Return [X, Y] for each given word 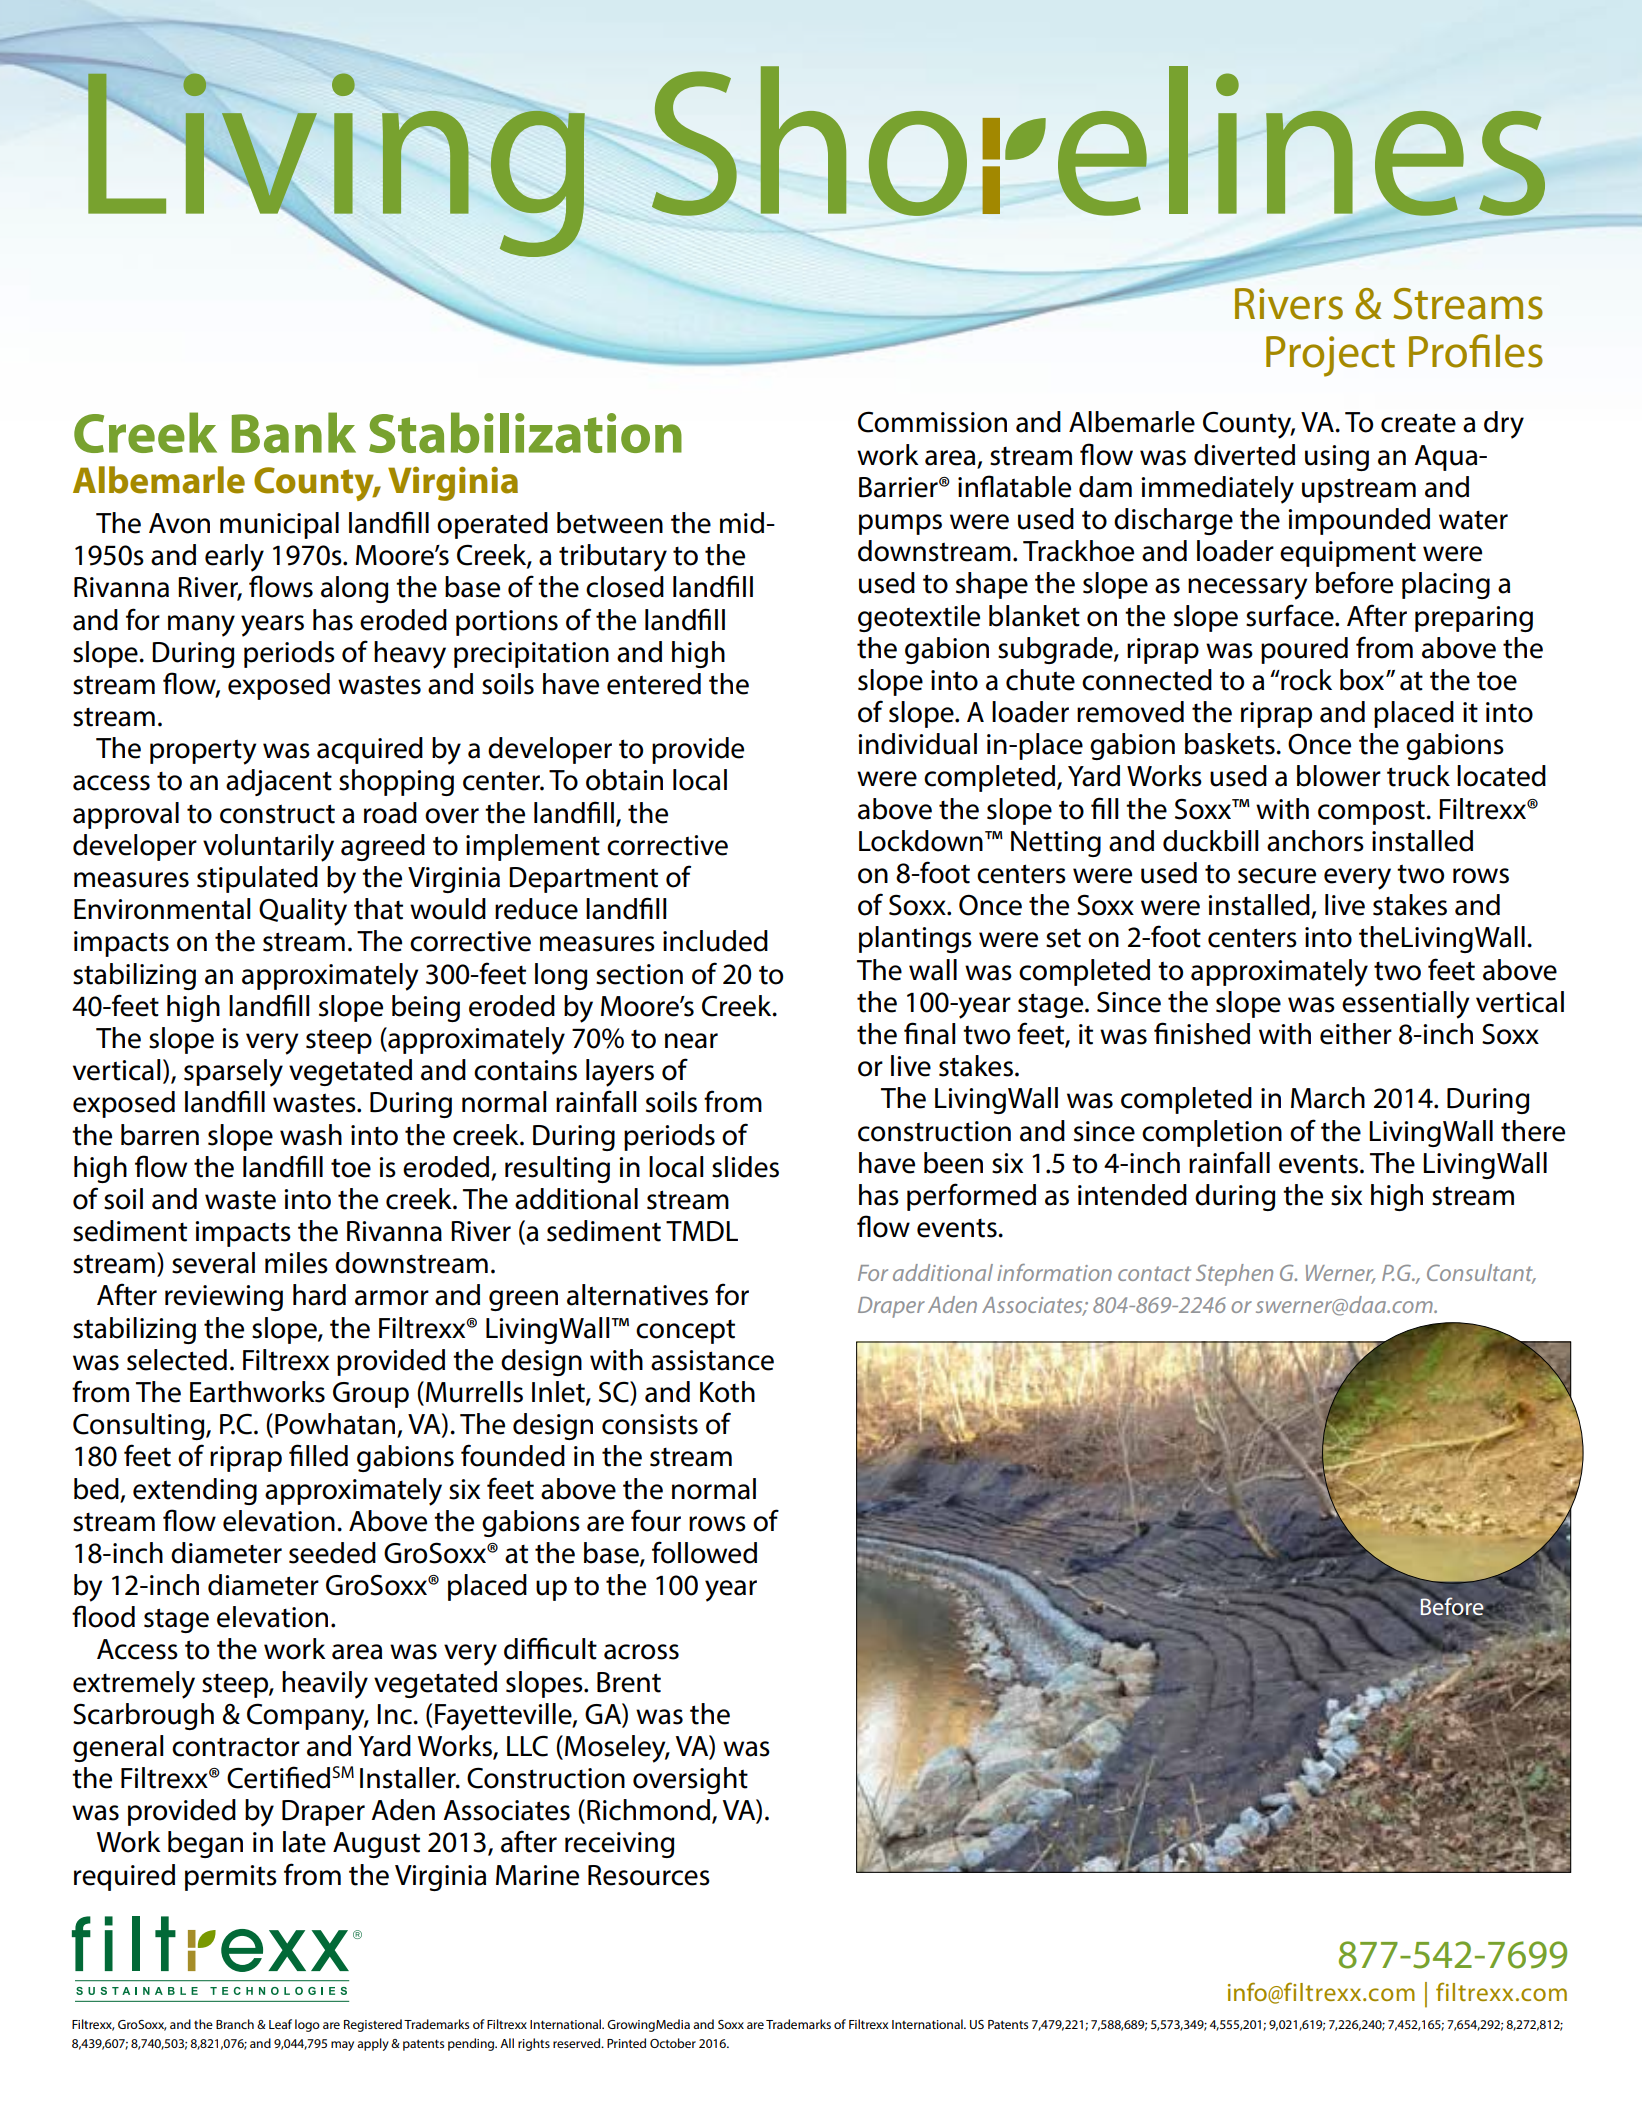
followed [704, 1552]
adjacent [279, 782]
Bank [294, 432]
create [1418, 423]
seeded [332, 1553]
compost [1372, 812]
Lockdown [921, 841]
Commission [932, 422]
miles [296, 1263]
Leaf [280, 2024]
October [673, 2043]
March [1328, 1098]
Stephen [1234, 1275]
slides [745, 1167]
